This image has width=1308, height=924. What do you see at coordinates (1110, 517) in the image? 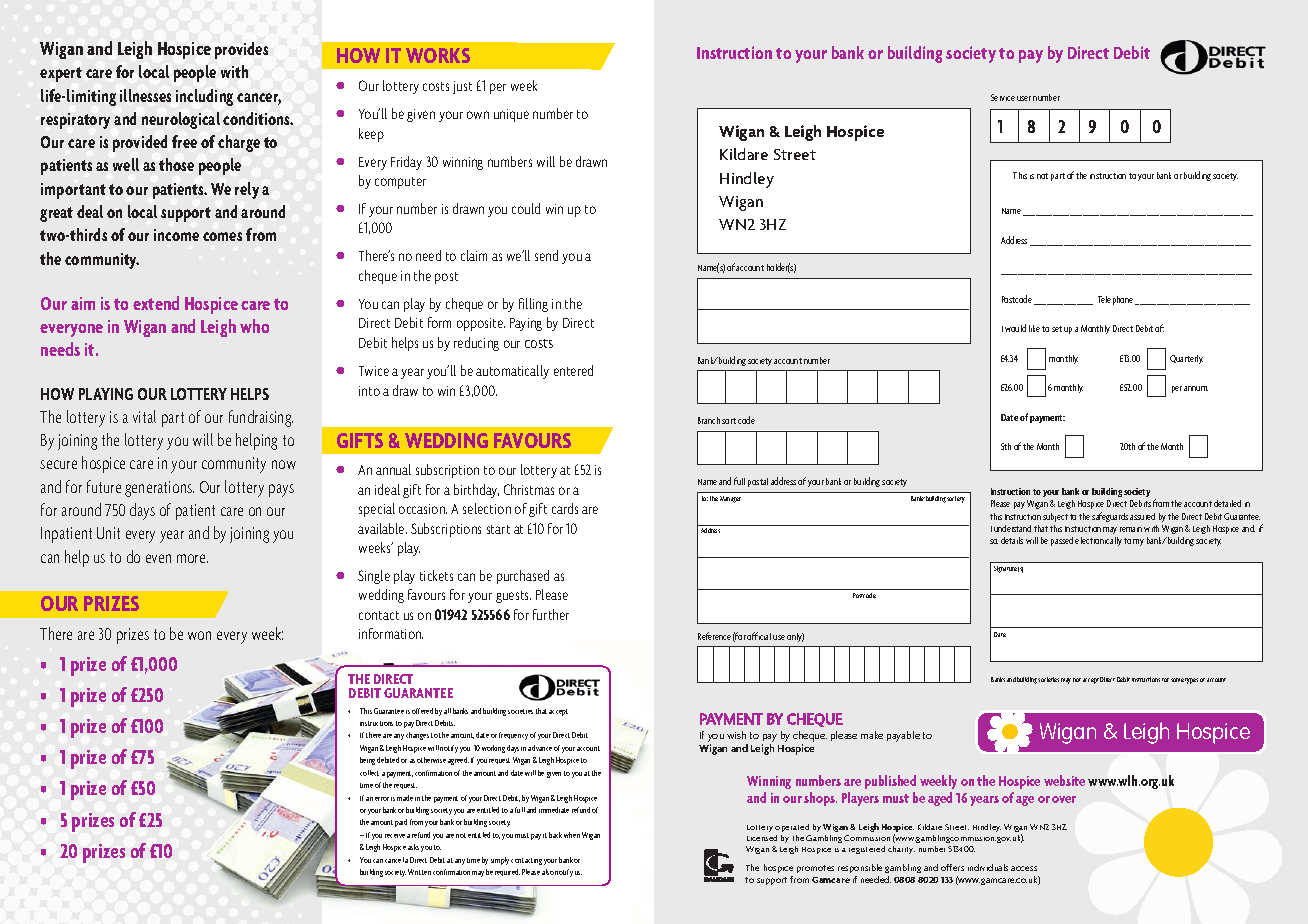
I see `safeguards` at bounding box center [1110, 517].
